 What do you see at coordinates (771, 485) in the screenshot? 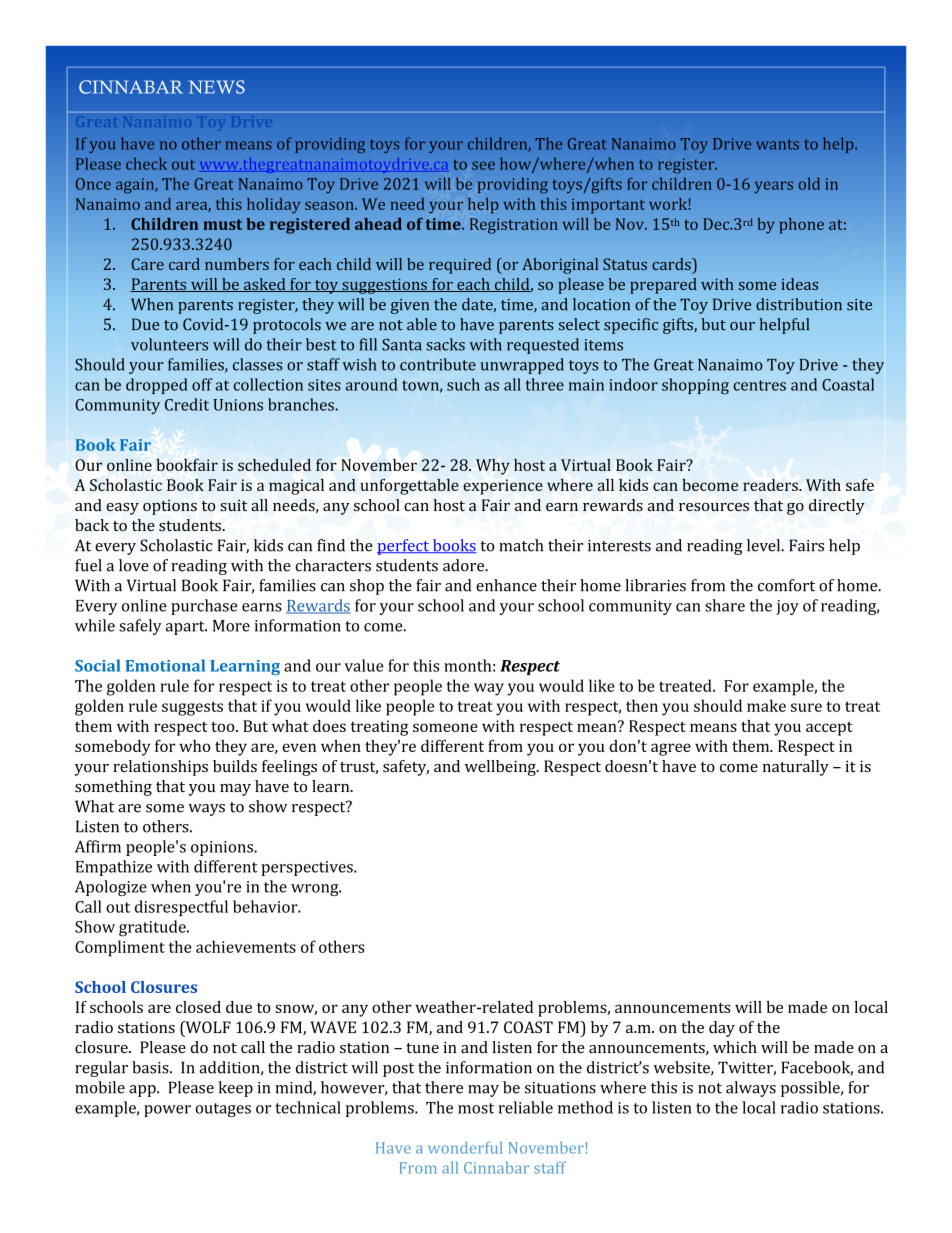
I see `readers` at bounding box center [771, 485].
